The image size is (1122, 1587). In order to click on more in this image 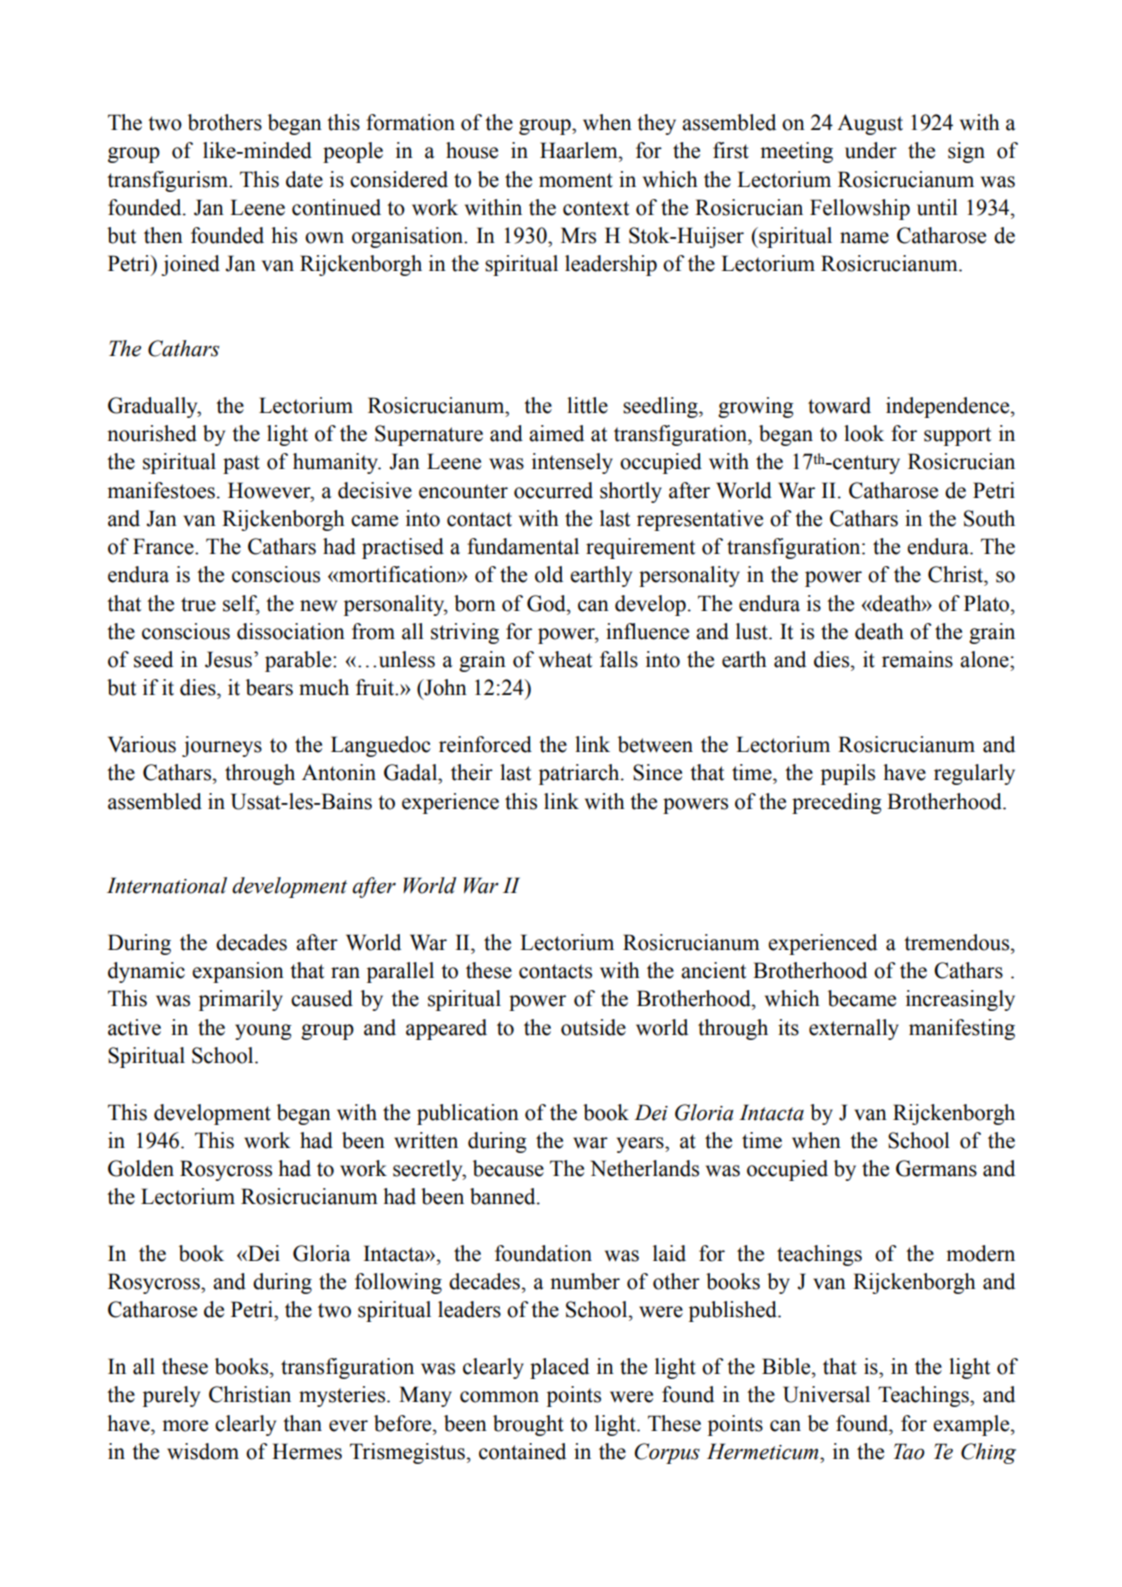, I will do `click(185, 1426)`.
